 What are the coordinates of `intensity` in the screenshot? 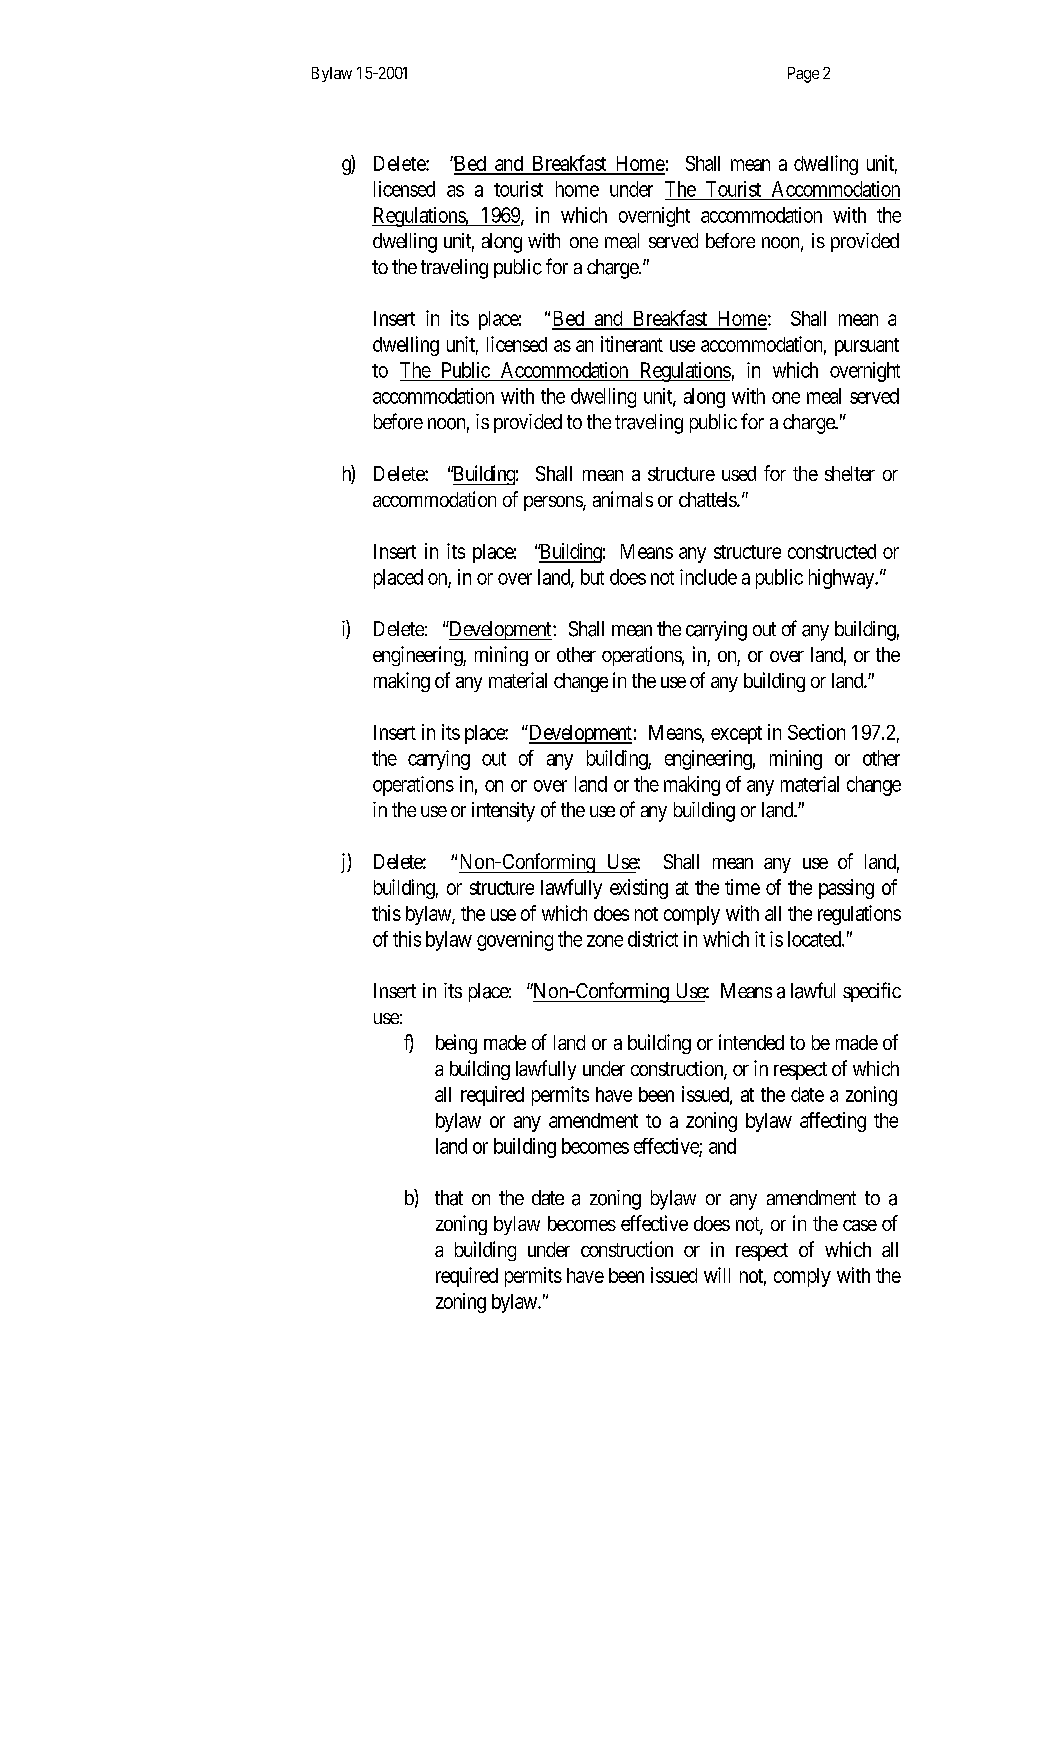 It's located at (503, 812).
